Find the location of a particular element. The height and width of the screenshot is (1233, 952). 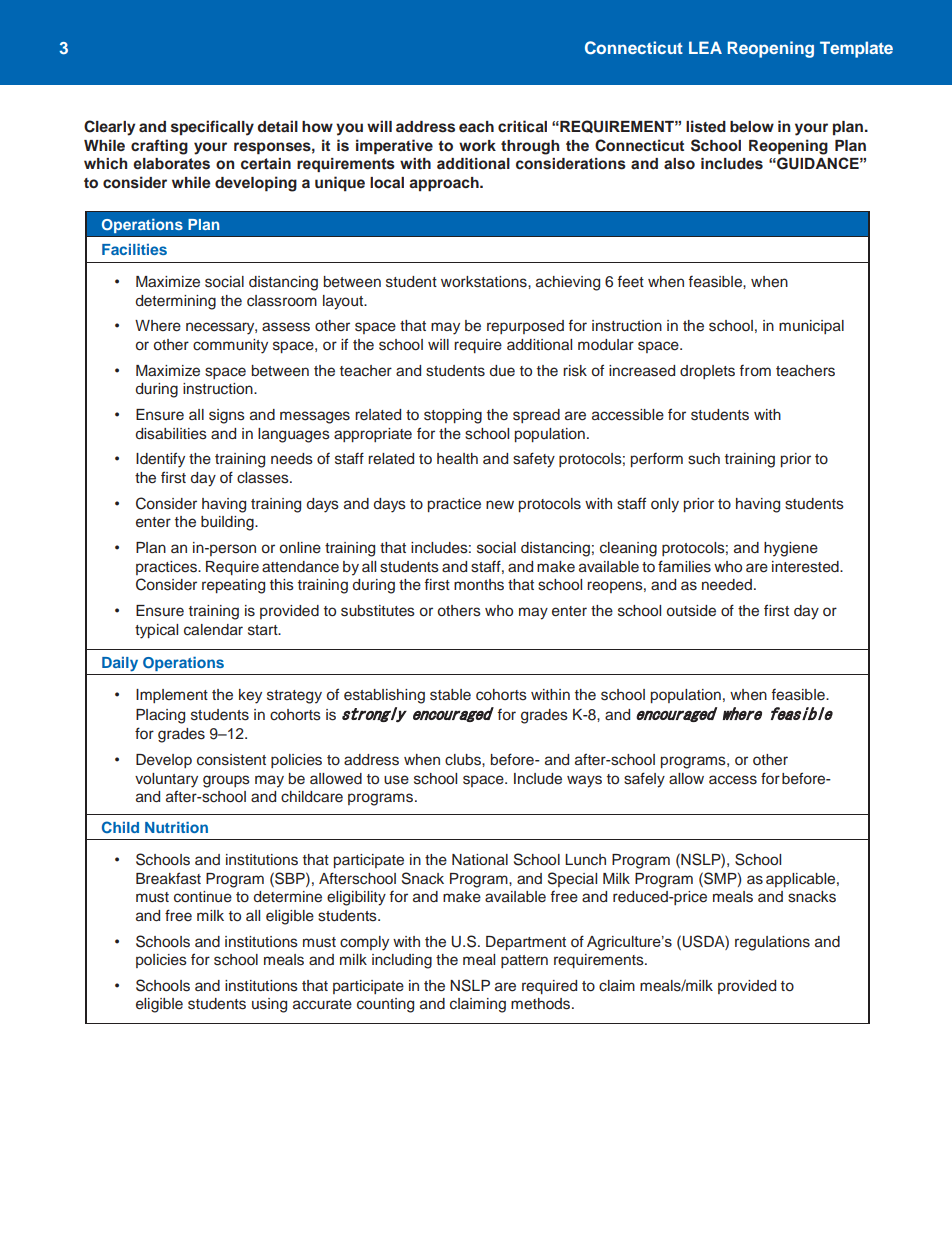

new is located at coordinates (500, 505).
